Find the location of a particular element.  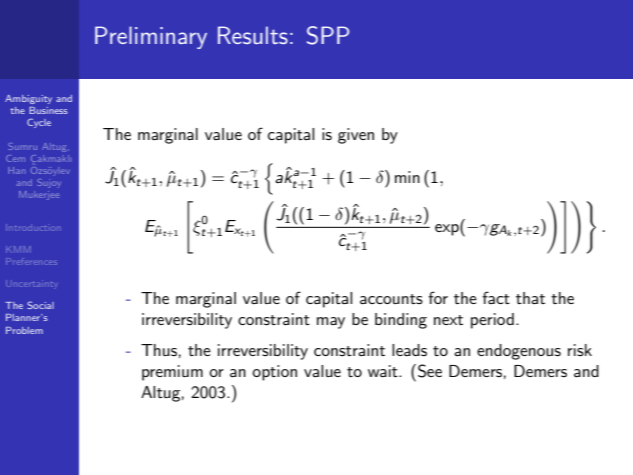

Thus is located at coordinates (159, 350).
